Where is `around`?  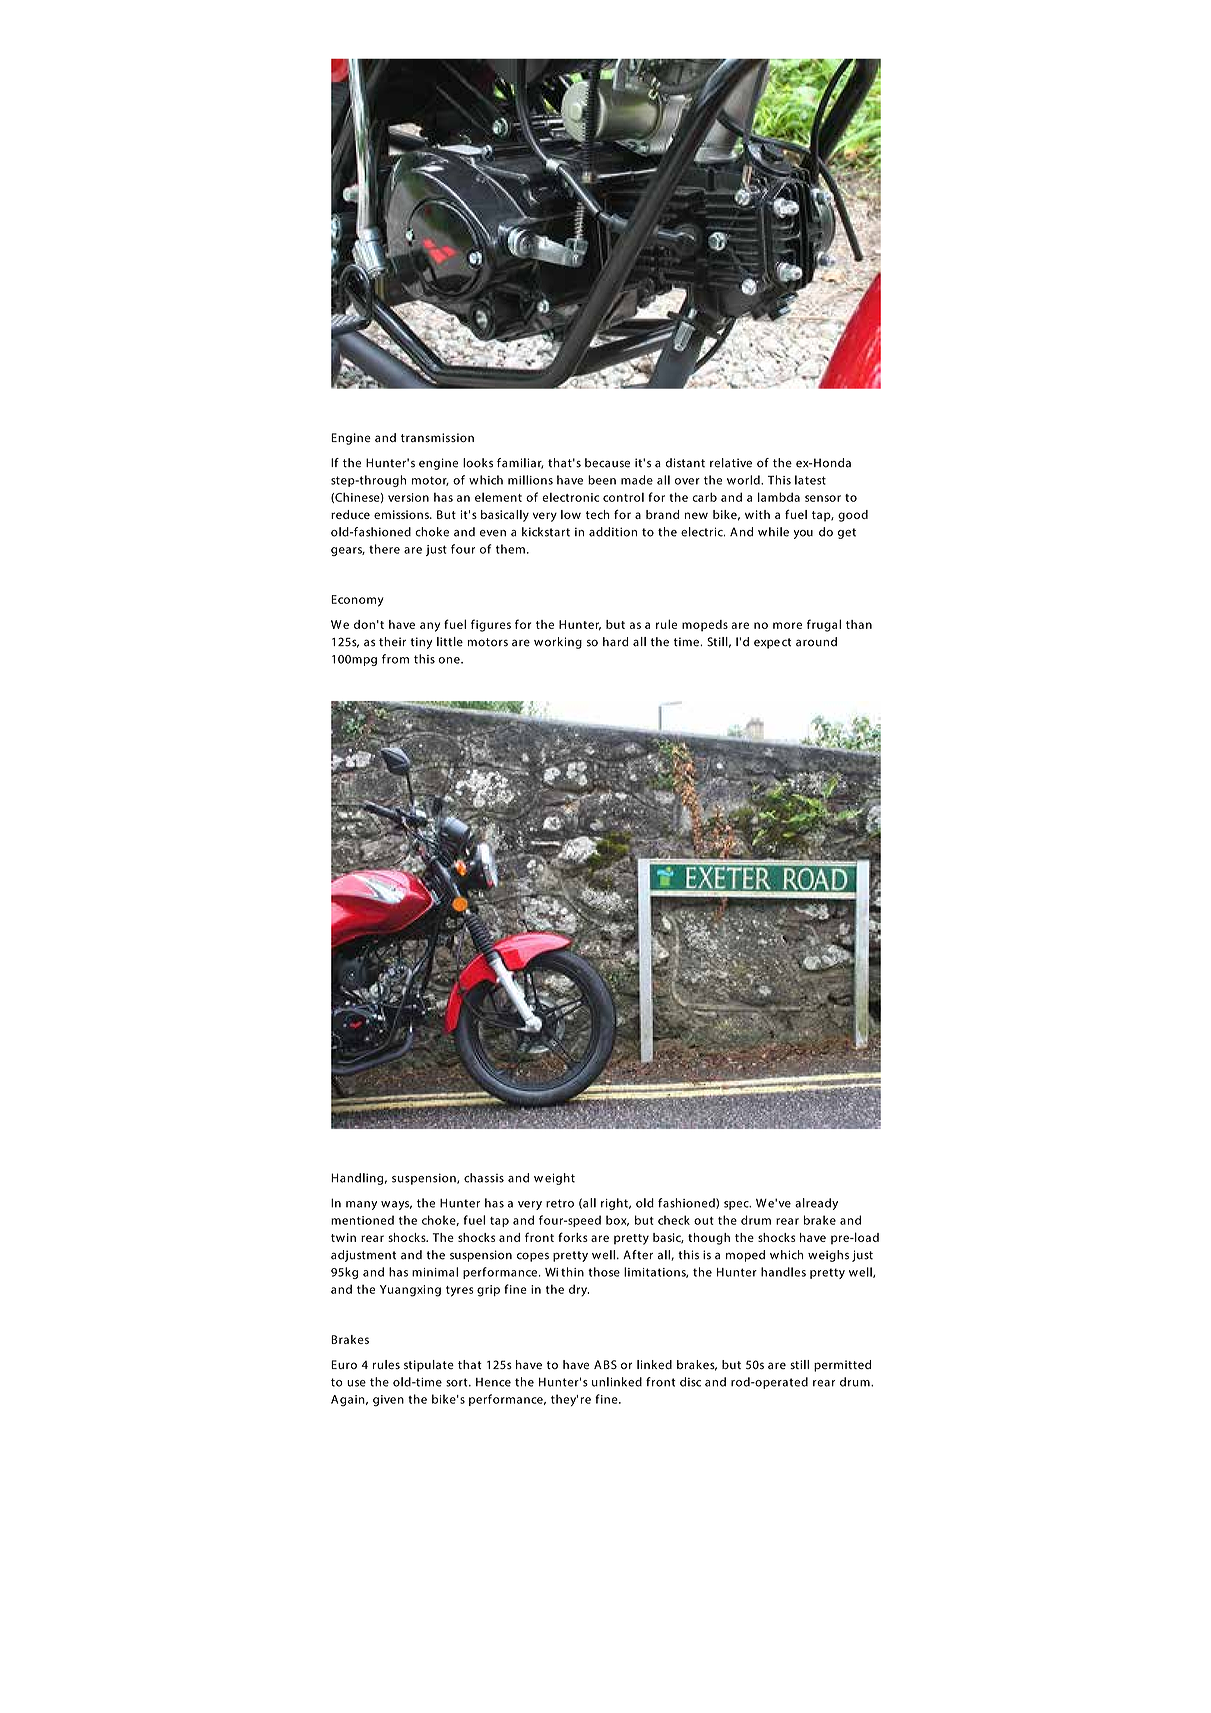 around is located at coordinates (816, 642).
